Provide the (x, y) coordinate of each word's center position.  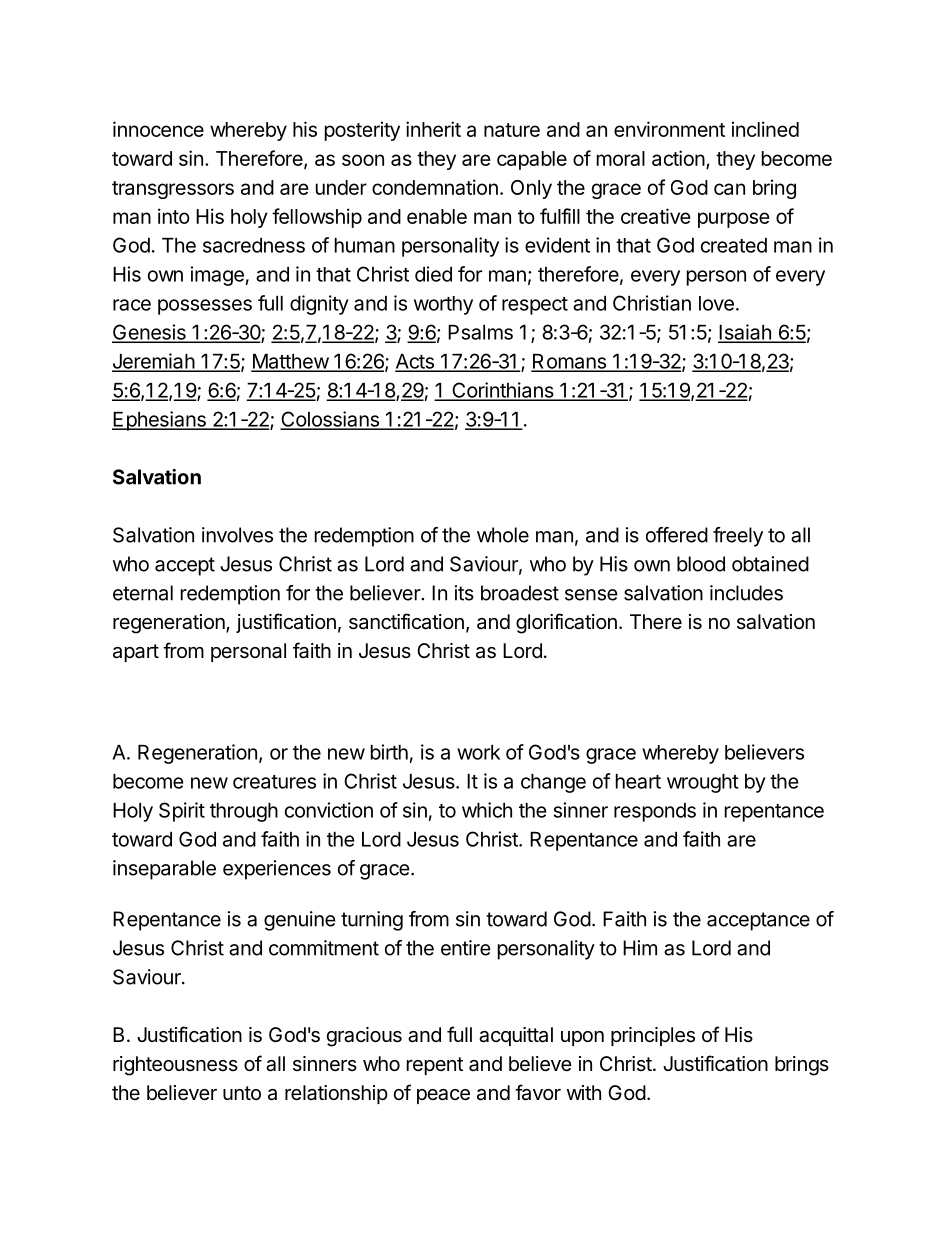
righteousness (175, 1066)
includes (746, 593)
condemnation (435, 187)
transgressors (173, 190)
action (678, 158)
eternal (143, 593)
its (464, 593)
